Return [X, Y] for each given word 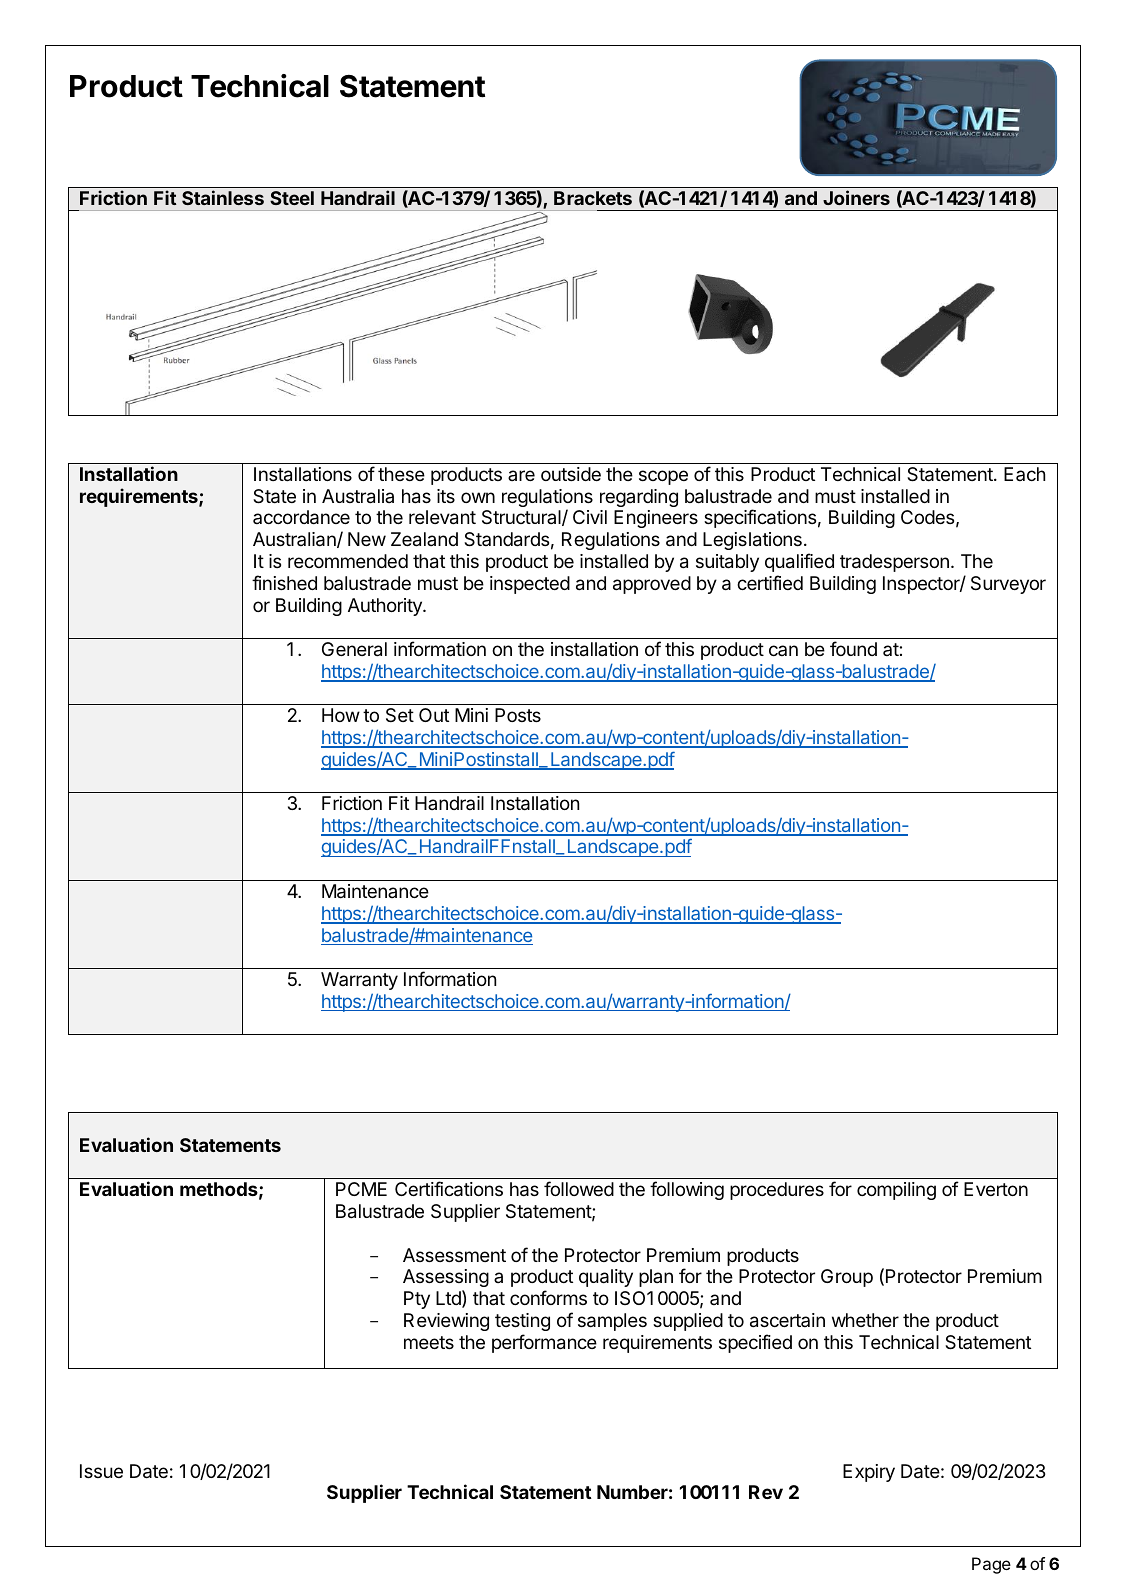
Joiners [856, 197]
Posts [518, 715]
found [853, 648]
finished [284, 582]
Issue [101, 1471]
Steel [292, 198]
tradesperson [894, 563]
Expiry [869, 1473]
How [341, 715]
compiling [896, 1191]
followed [579, 1188]
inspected [530, 585]
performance [544, 1343]
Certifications [449, 1189]
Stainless [223, 197]
